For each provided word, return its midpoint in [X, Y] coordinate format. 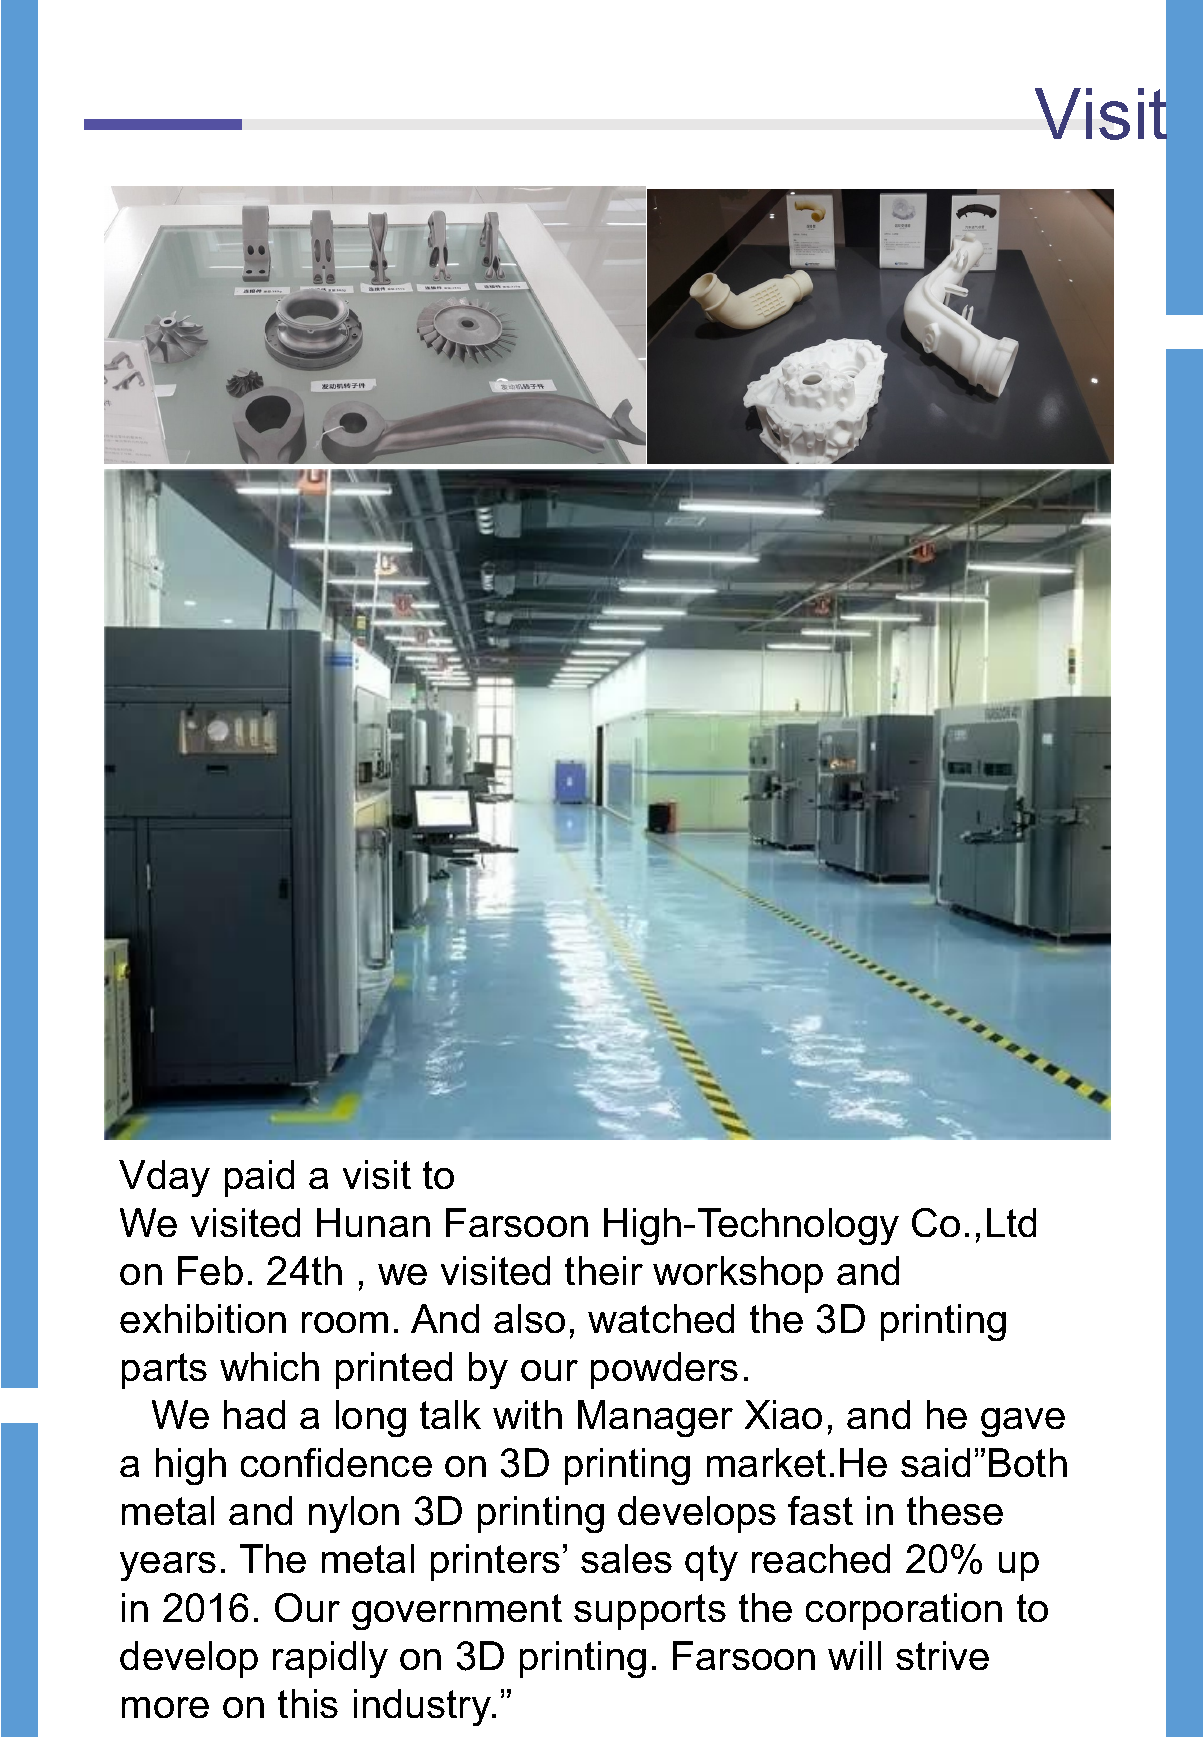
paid [259, 1178]
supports [650, 1612]
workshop [738, 1274]
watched [661, 1318]
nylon [354, 1514]
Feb [210, 1270]
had [254, 1414]
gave [1023, 1422]
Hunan [373, 1222]
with [527, 1414]
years [168, 1566]
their [604, 1270]
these [955, 1510]
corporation [904, 1611]
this [308, 1703]
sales [626, 1558]
